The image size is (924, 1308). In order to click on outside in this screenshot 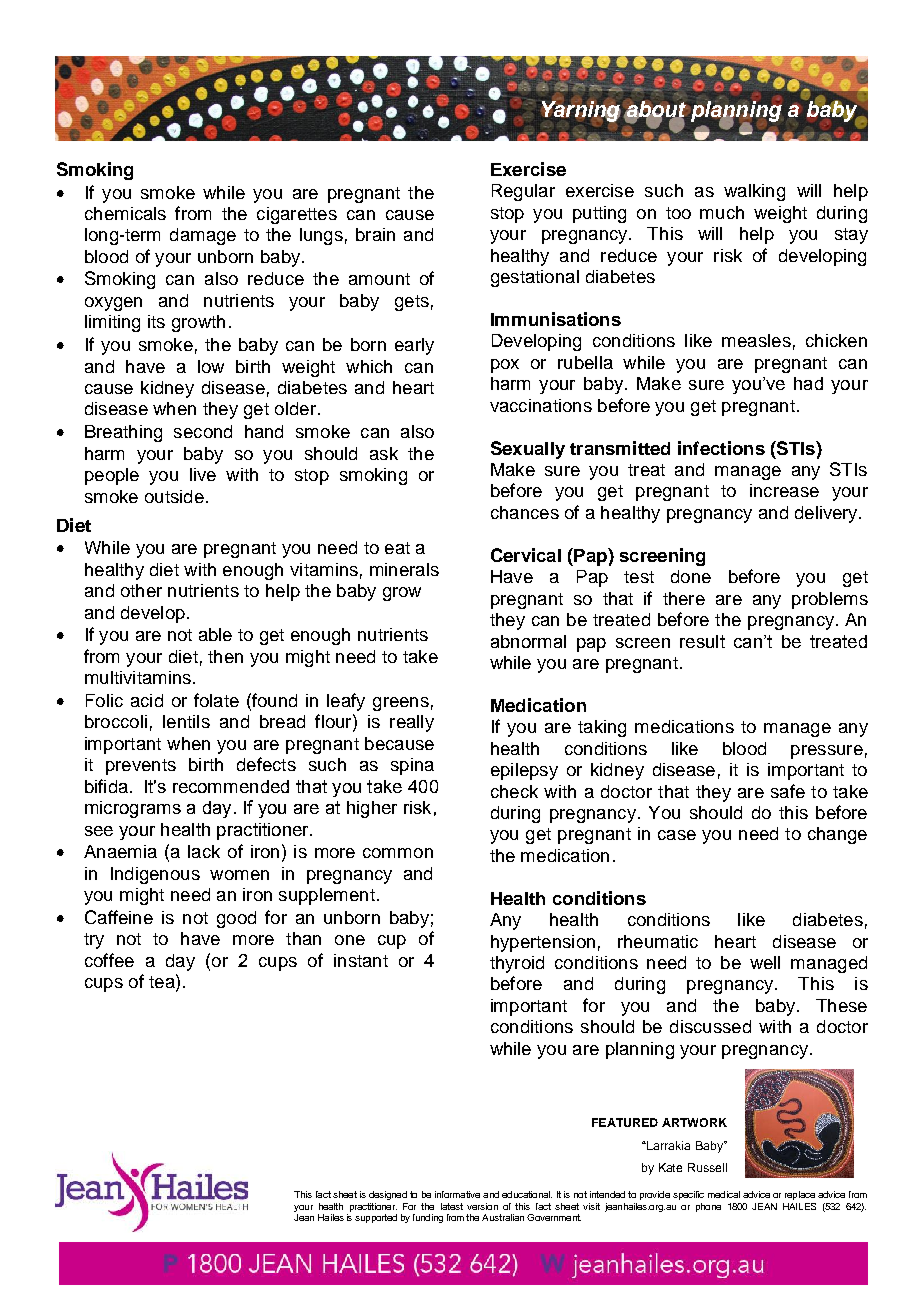, I will do `click(174, 496)`.
